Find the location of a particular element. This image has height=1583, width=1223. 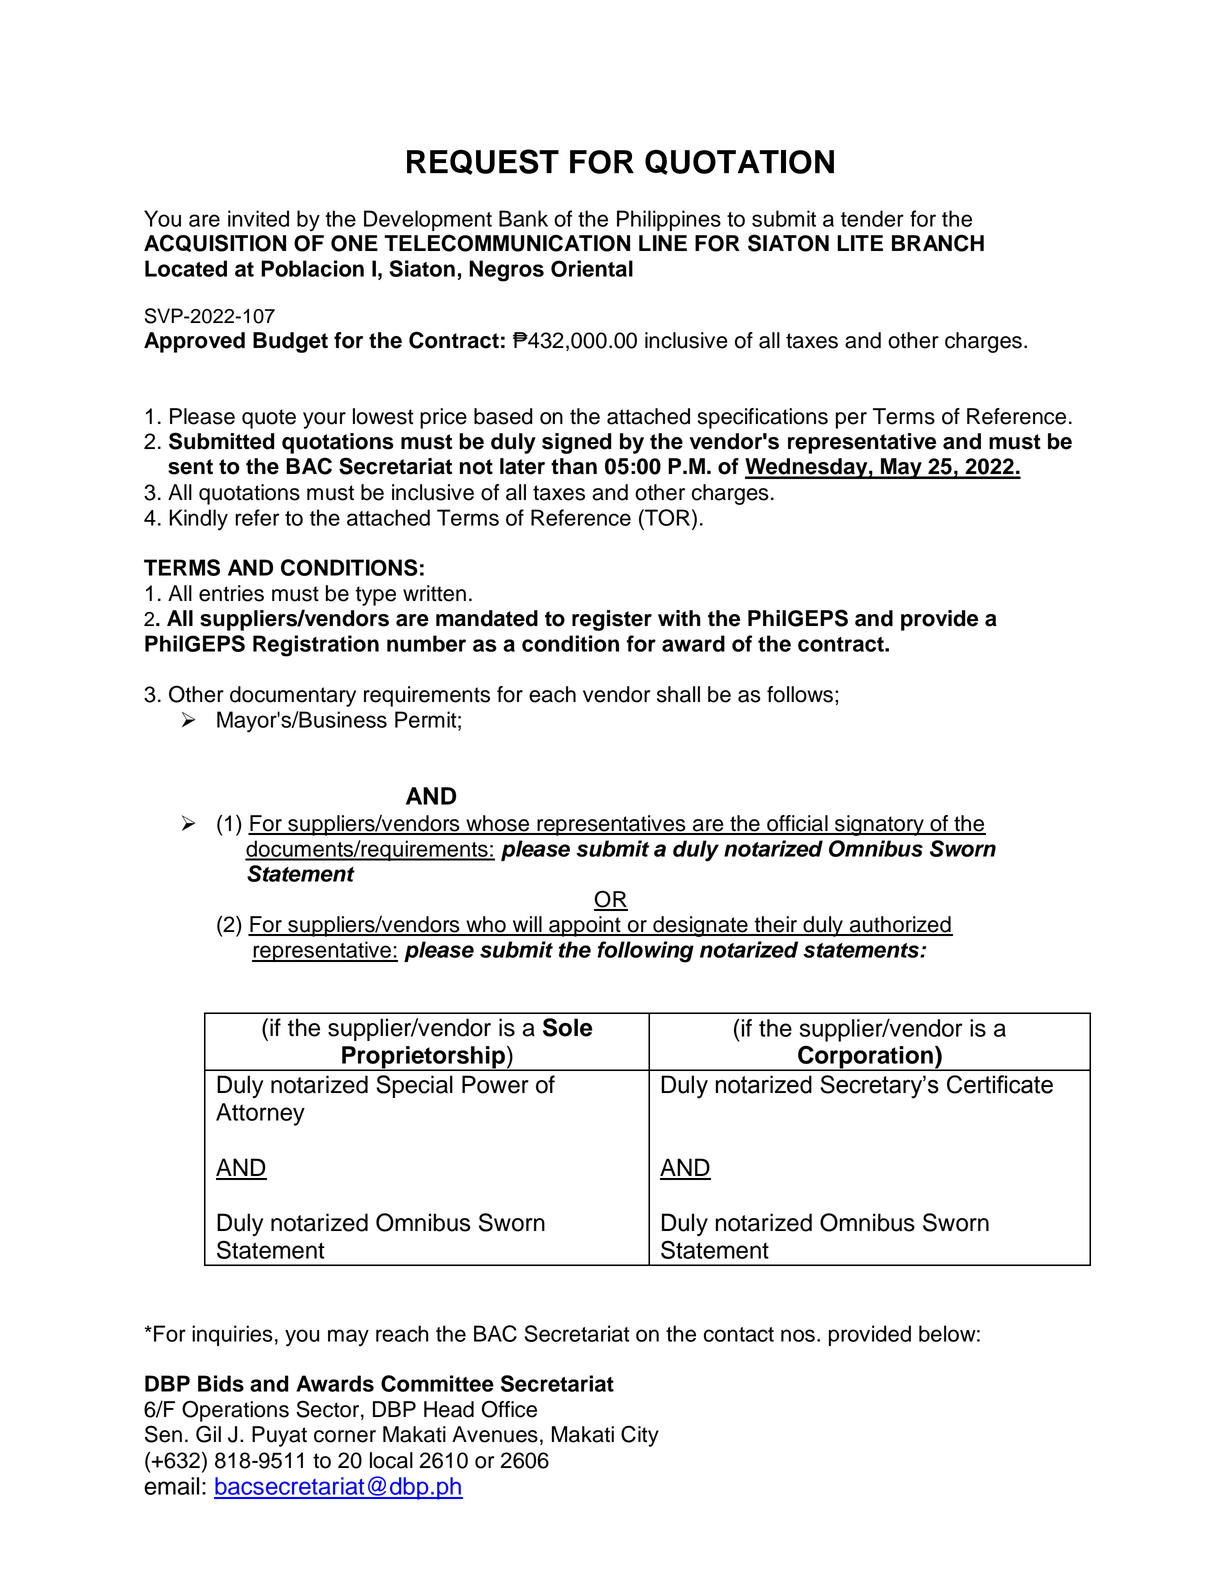

Operations is located at coordinates (235, 1411).
